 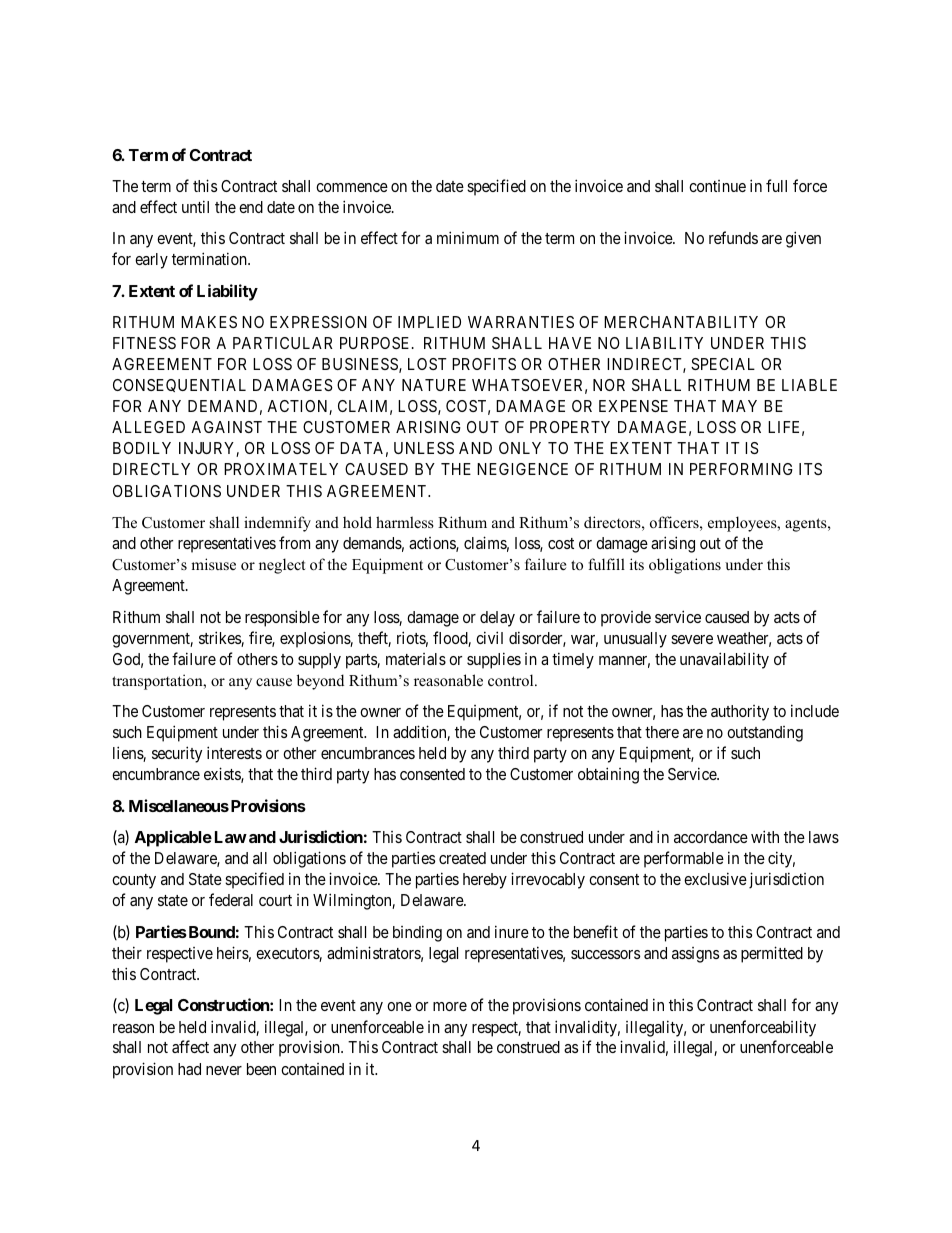 What do you see at coordinates (692, 639) in the document?
I see `severe` at bounding box center [692, 639].
